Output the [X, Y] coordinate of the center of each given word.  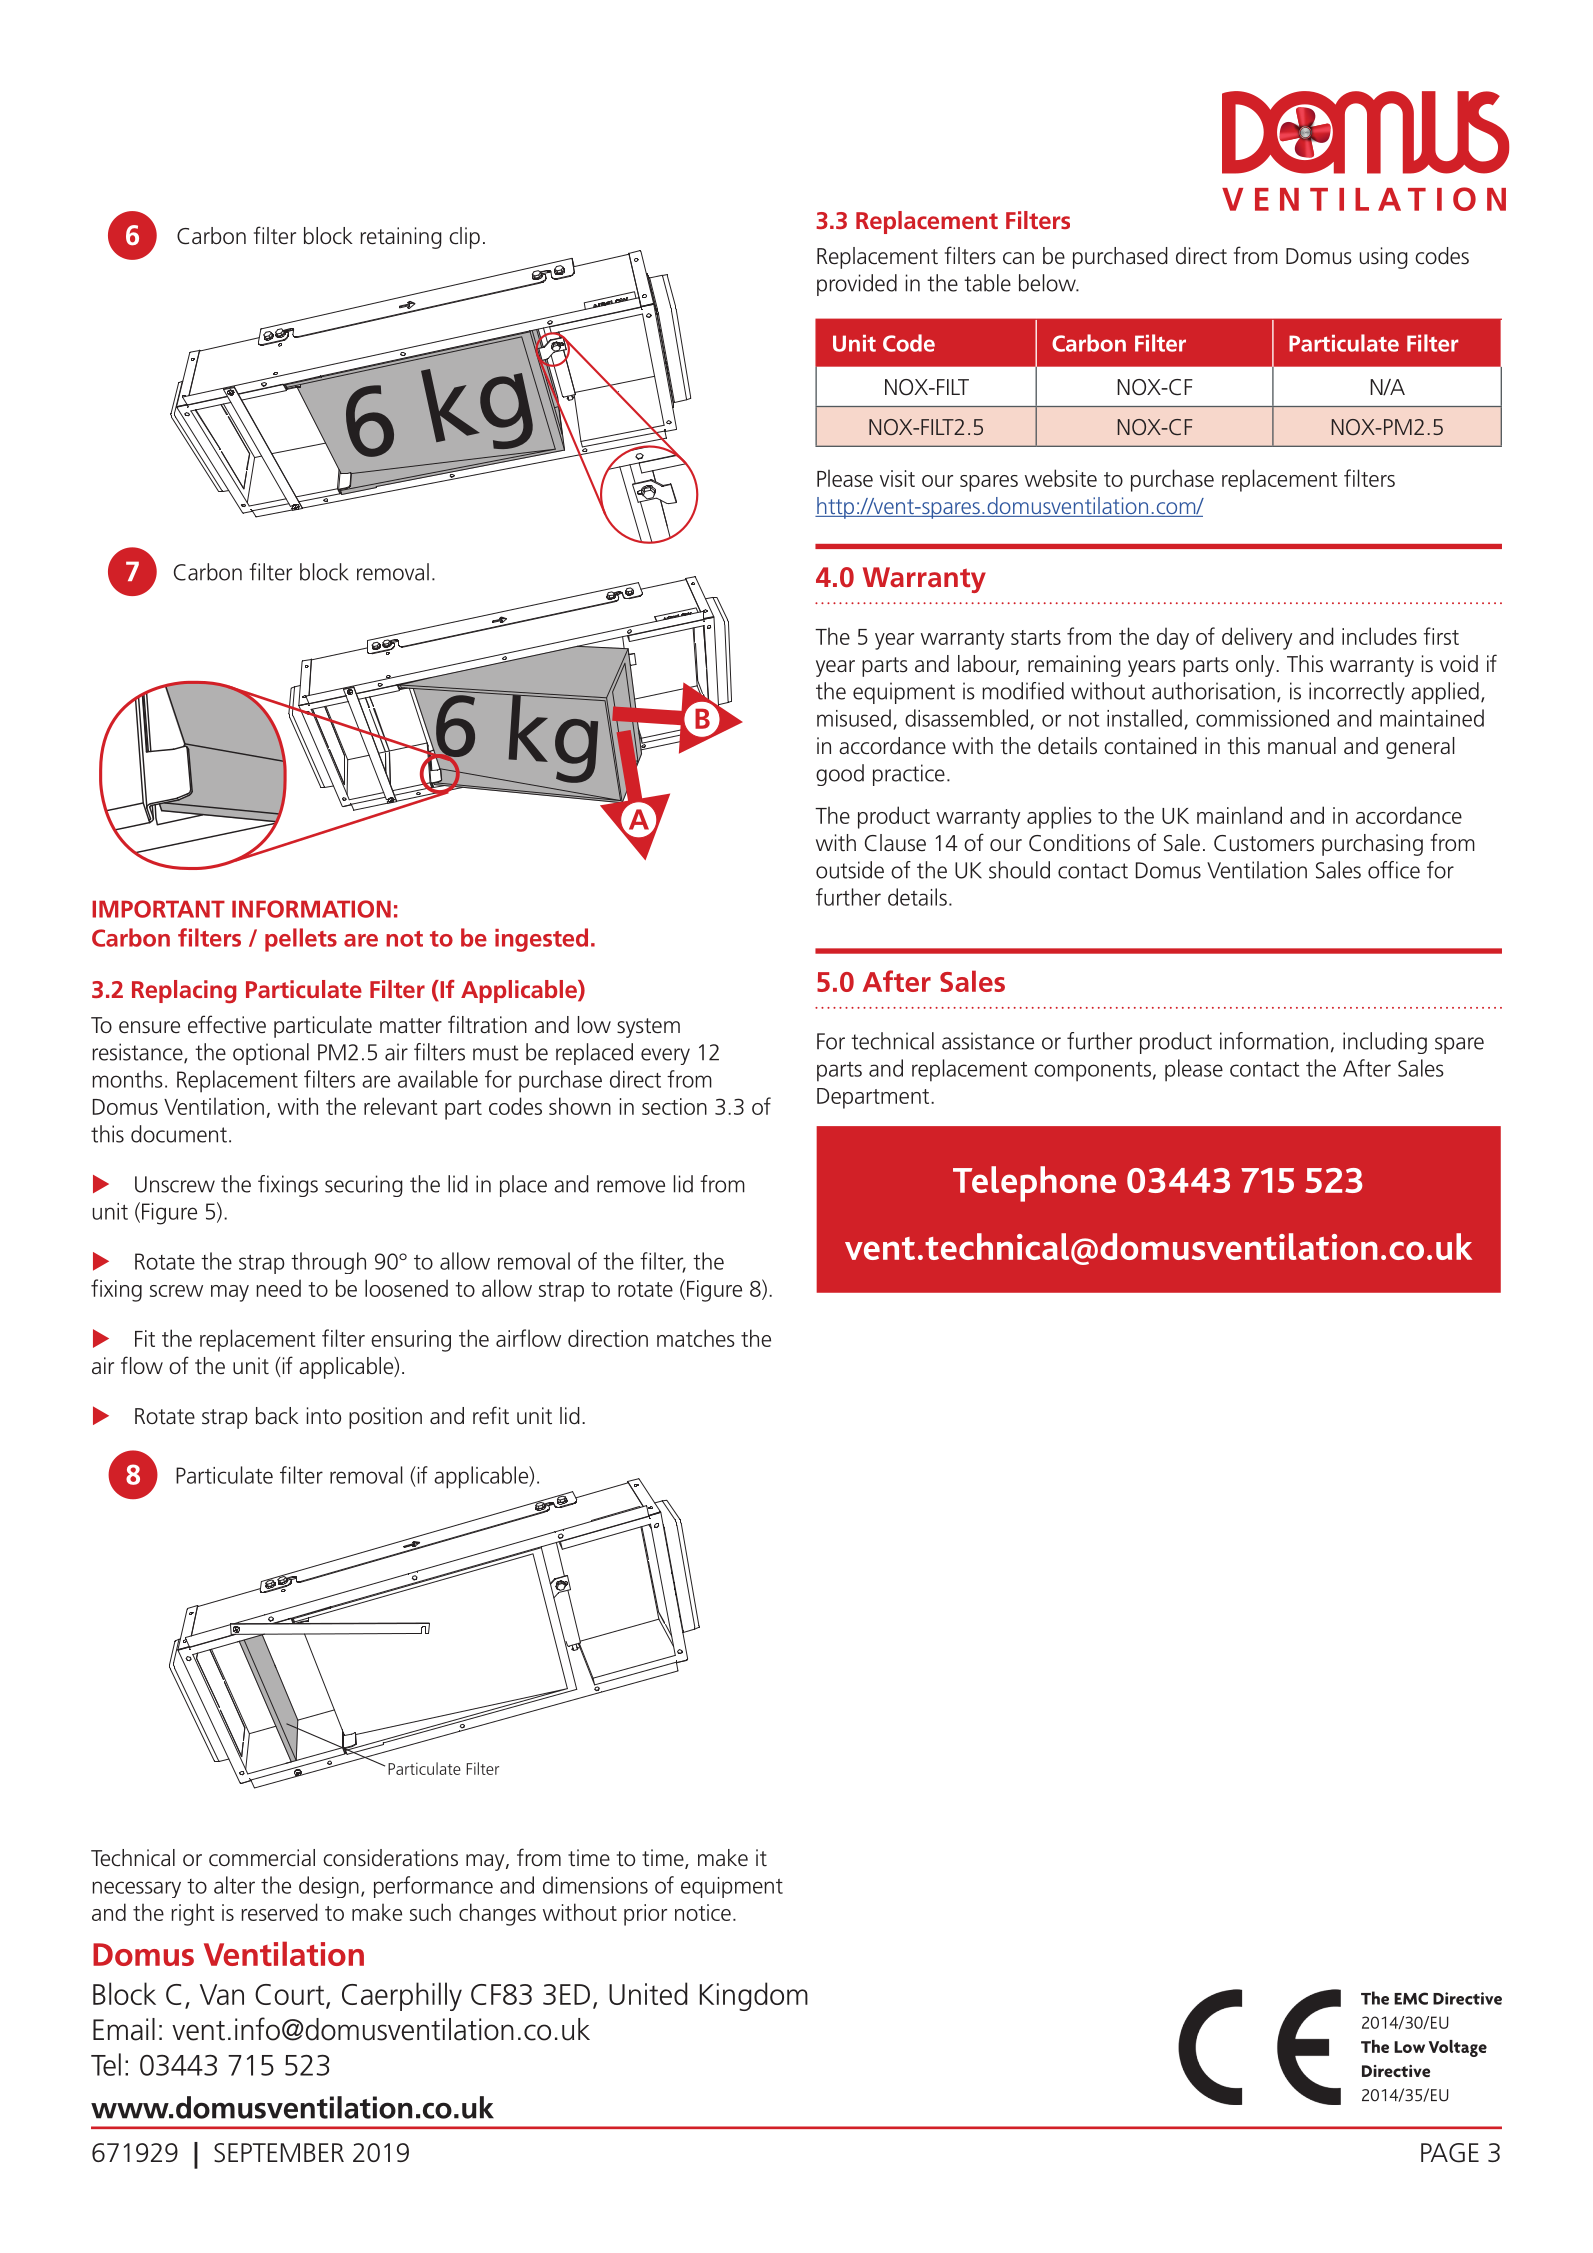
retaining [401, 238]
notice [703, 1912]
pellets [301, 940]
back [277, 1416]
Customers [1264, 843]
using [1384, 258]
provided [857, 285]
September [279, 2153]
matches [696, 1338]
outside [850, 870]
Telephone [1034, 1184]
